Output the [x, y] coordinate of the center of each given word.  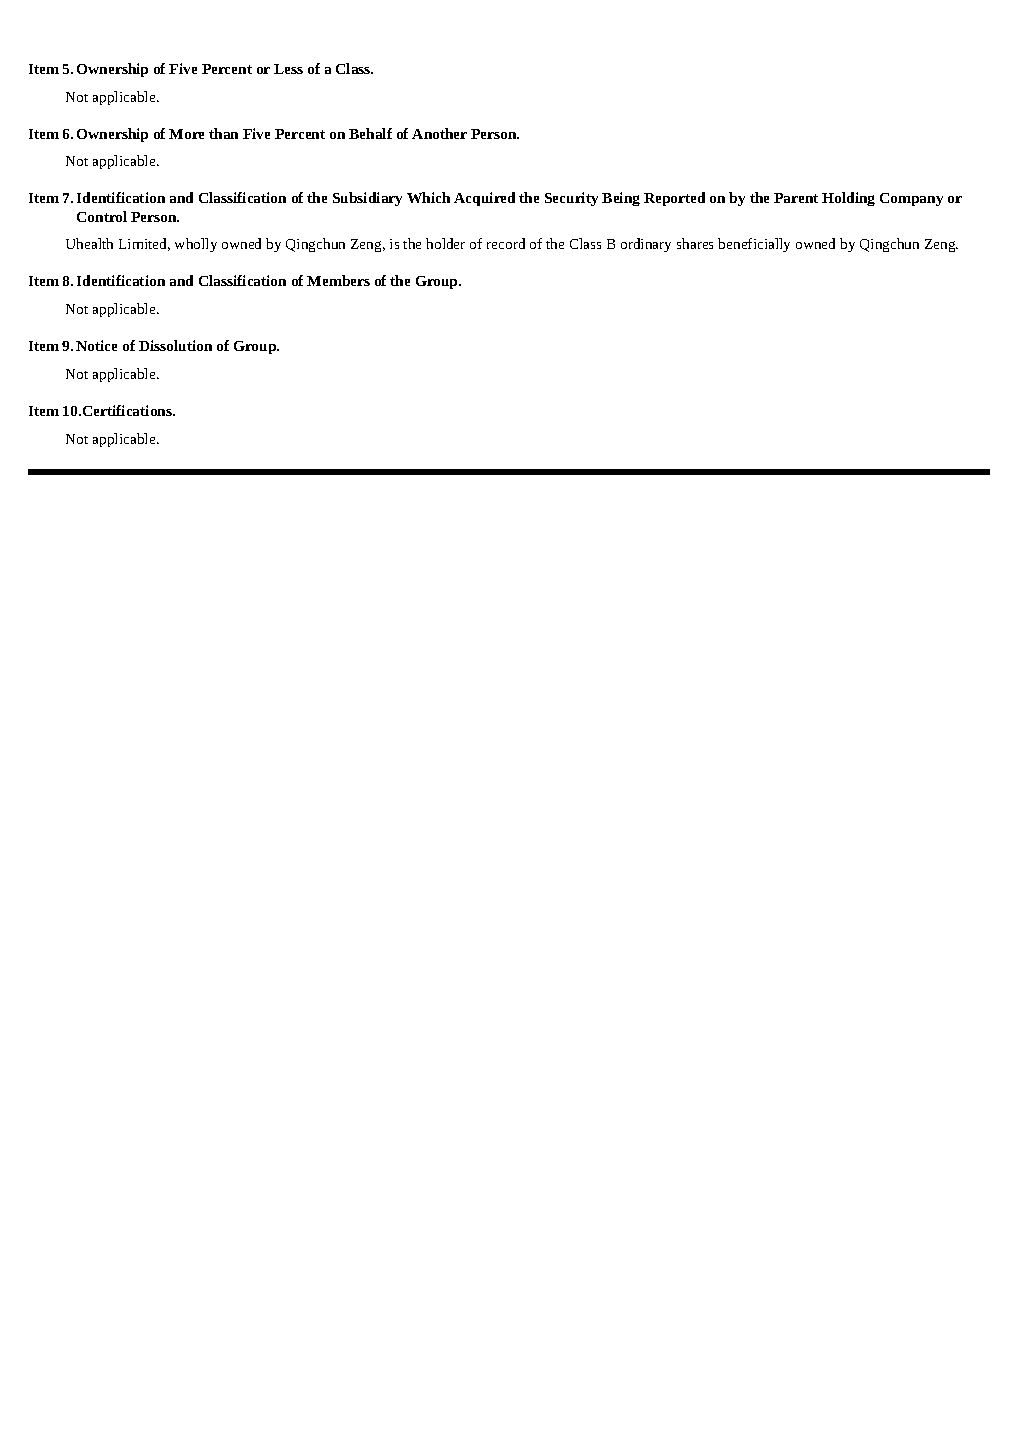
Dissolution [175, 345]
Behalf [370, 133]
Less [288, 69]
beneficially [754, 245]
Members [338, 280]
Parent [796, 198]
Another [439, 133]
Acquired [484, 199]
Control [102, 216]
